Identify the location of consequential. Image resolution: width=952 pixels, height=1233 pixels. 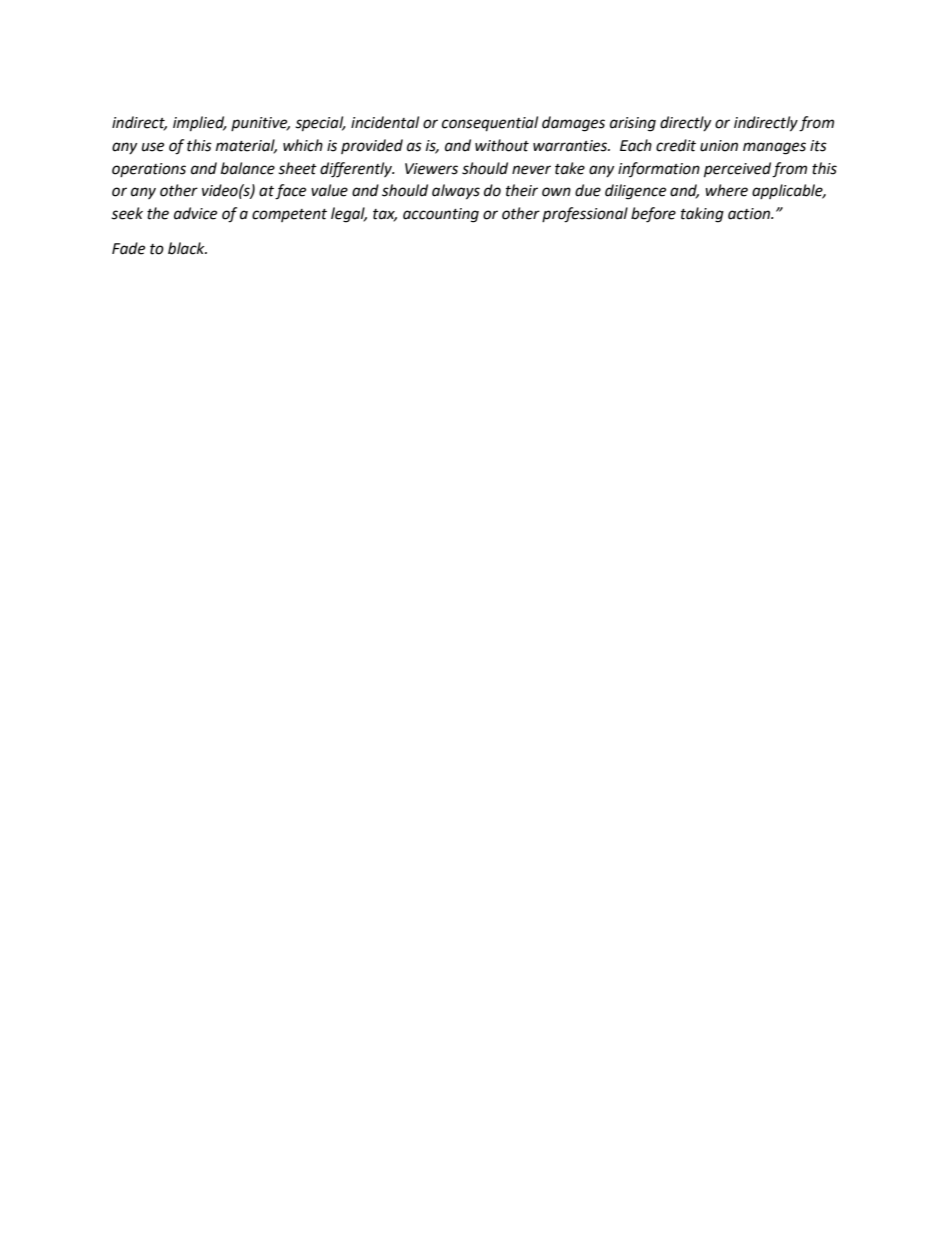
(490, 124).
